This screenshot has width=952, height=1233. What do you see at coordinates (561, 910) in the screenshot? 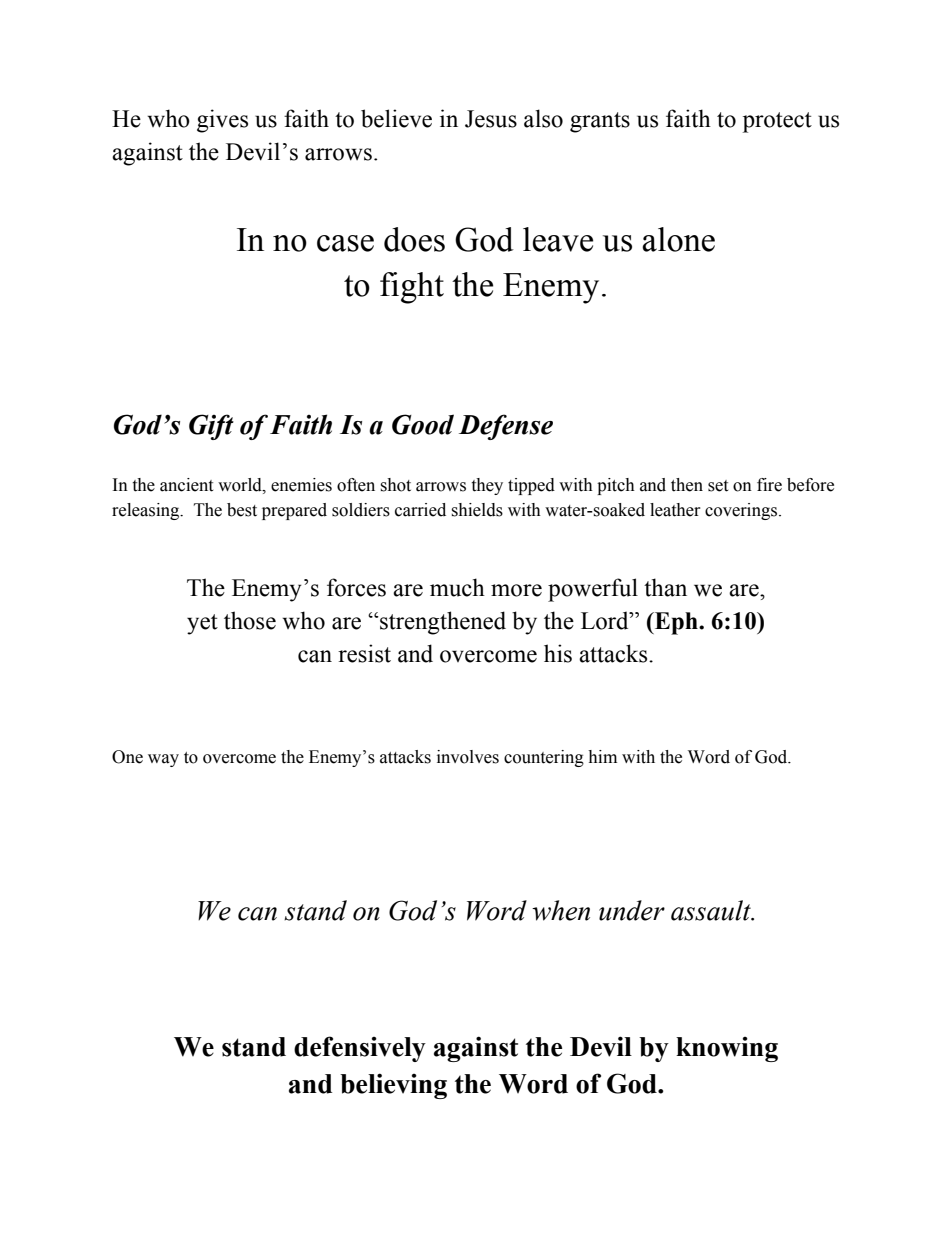
I see `when` at bounding box center [561, 910].
